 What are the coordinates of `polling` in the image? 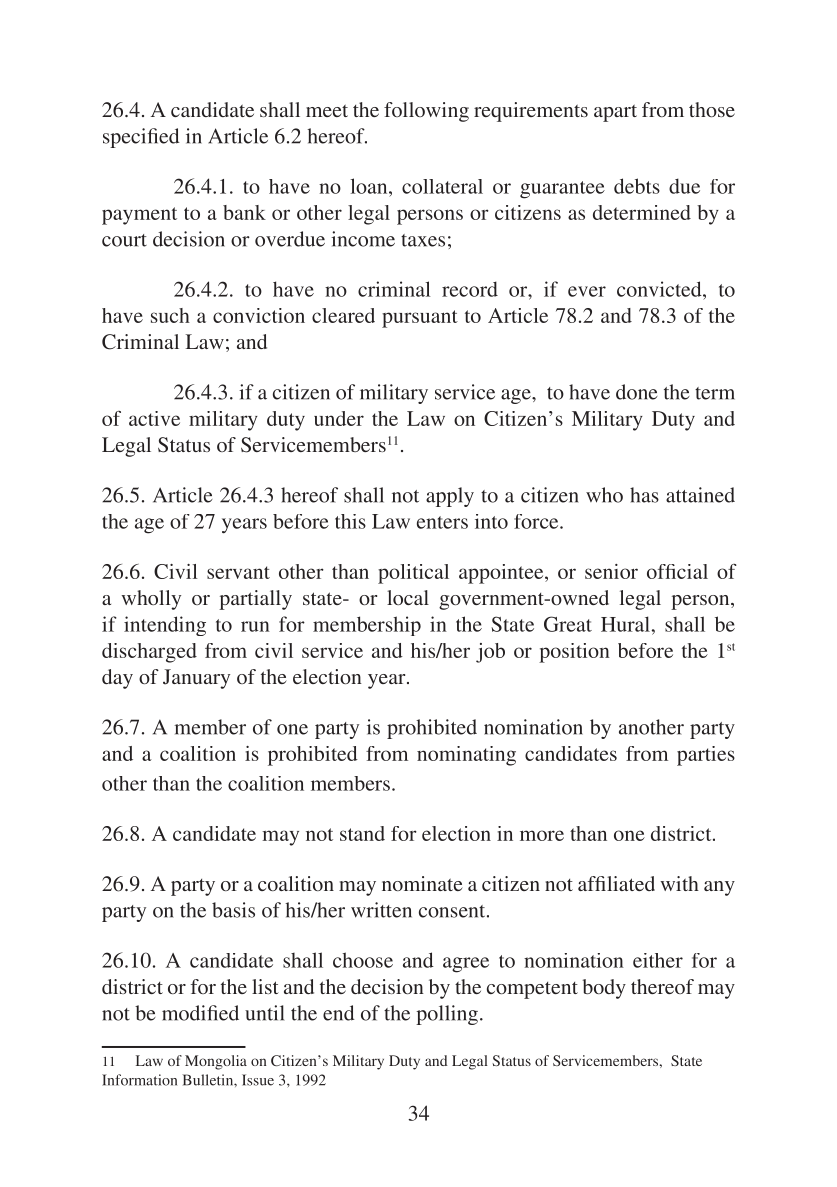 It's located at (447, 1015).
